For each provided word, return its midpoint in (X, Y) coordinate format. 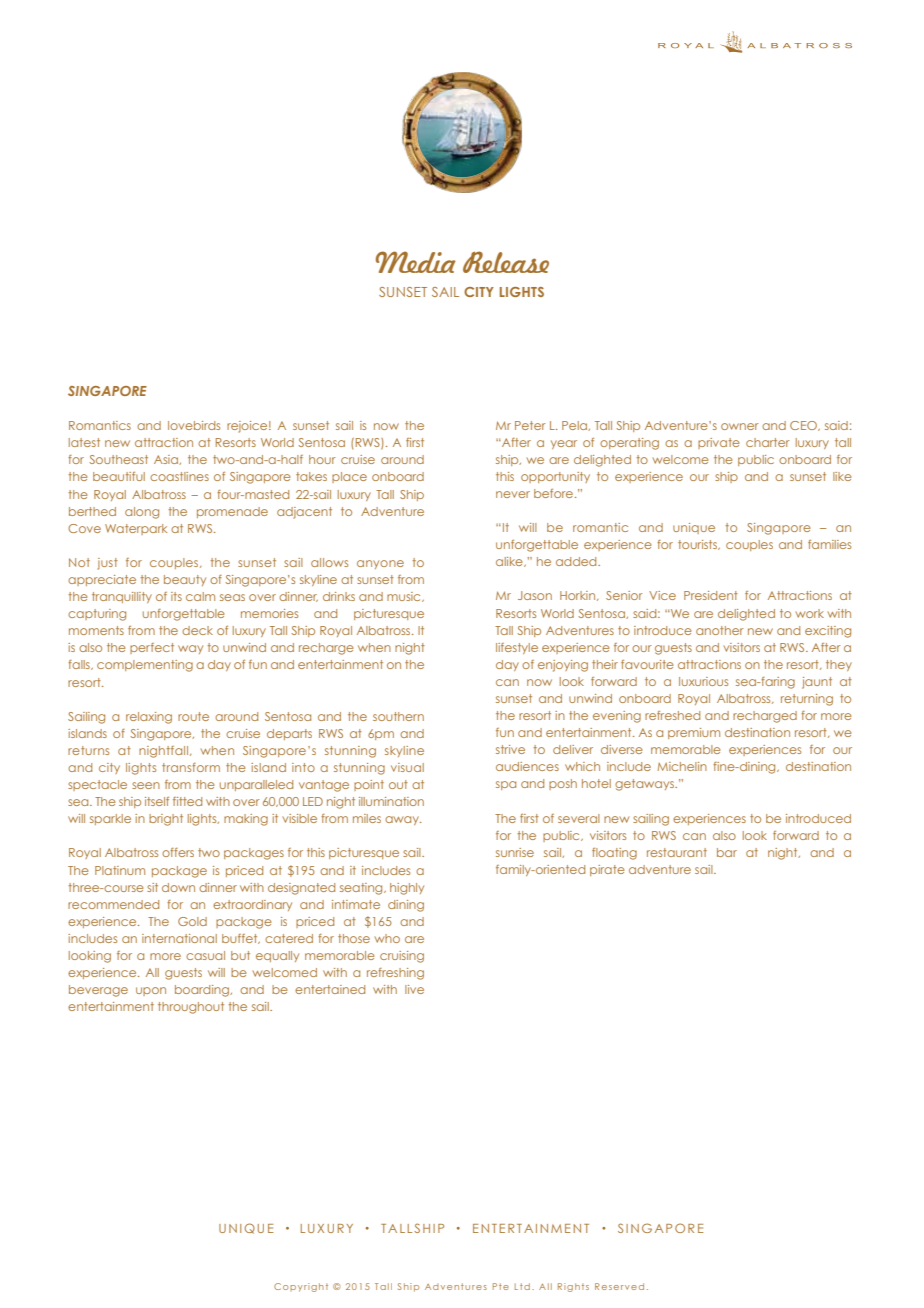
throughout (191, 1008)
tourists (699, 545)
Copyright (301, 1287)
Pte (501, 1286)
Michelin (682, 766)
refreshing (395, 974)
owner (740, 426)
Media (416, 262)
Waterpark (136, 529)
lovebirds (194, 425)
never (513, 494)
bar (727, 852)
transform (191, 767)
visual (407, 767)
